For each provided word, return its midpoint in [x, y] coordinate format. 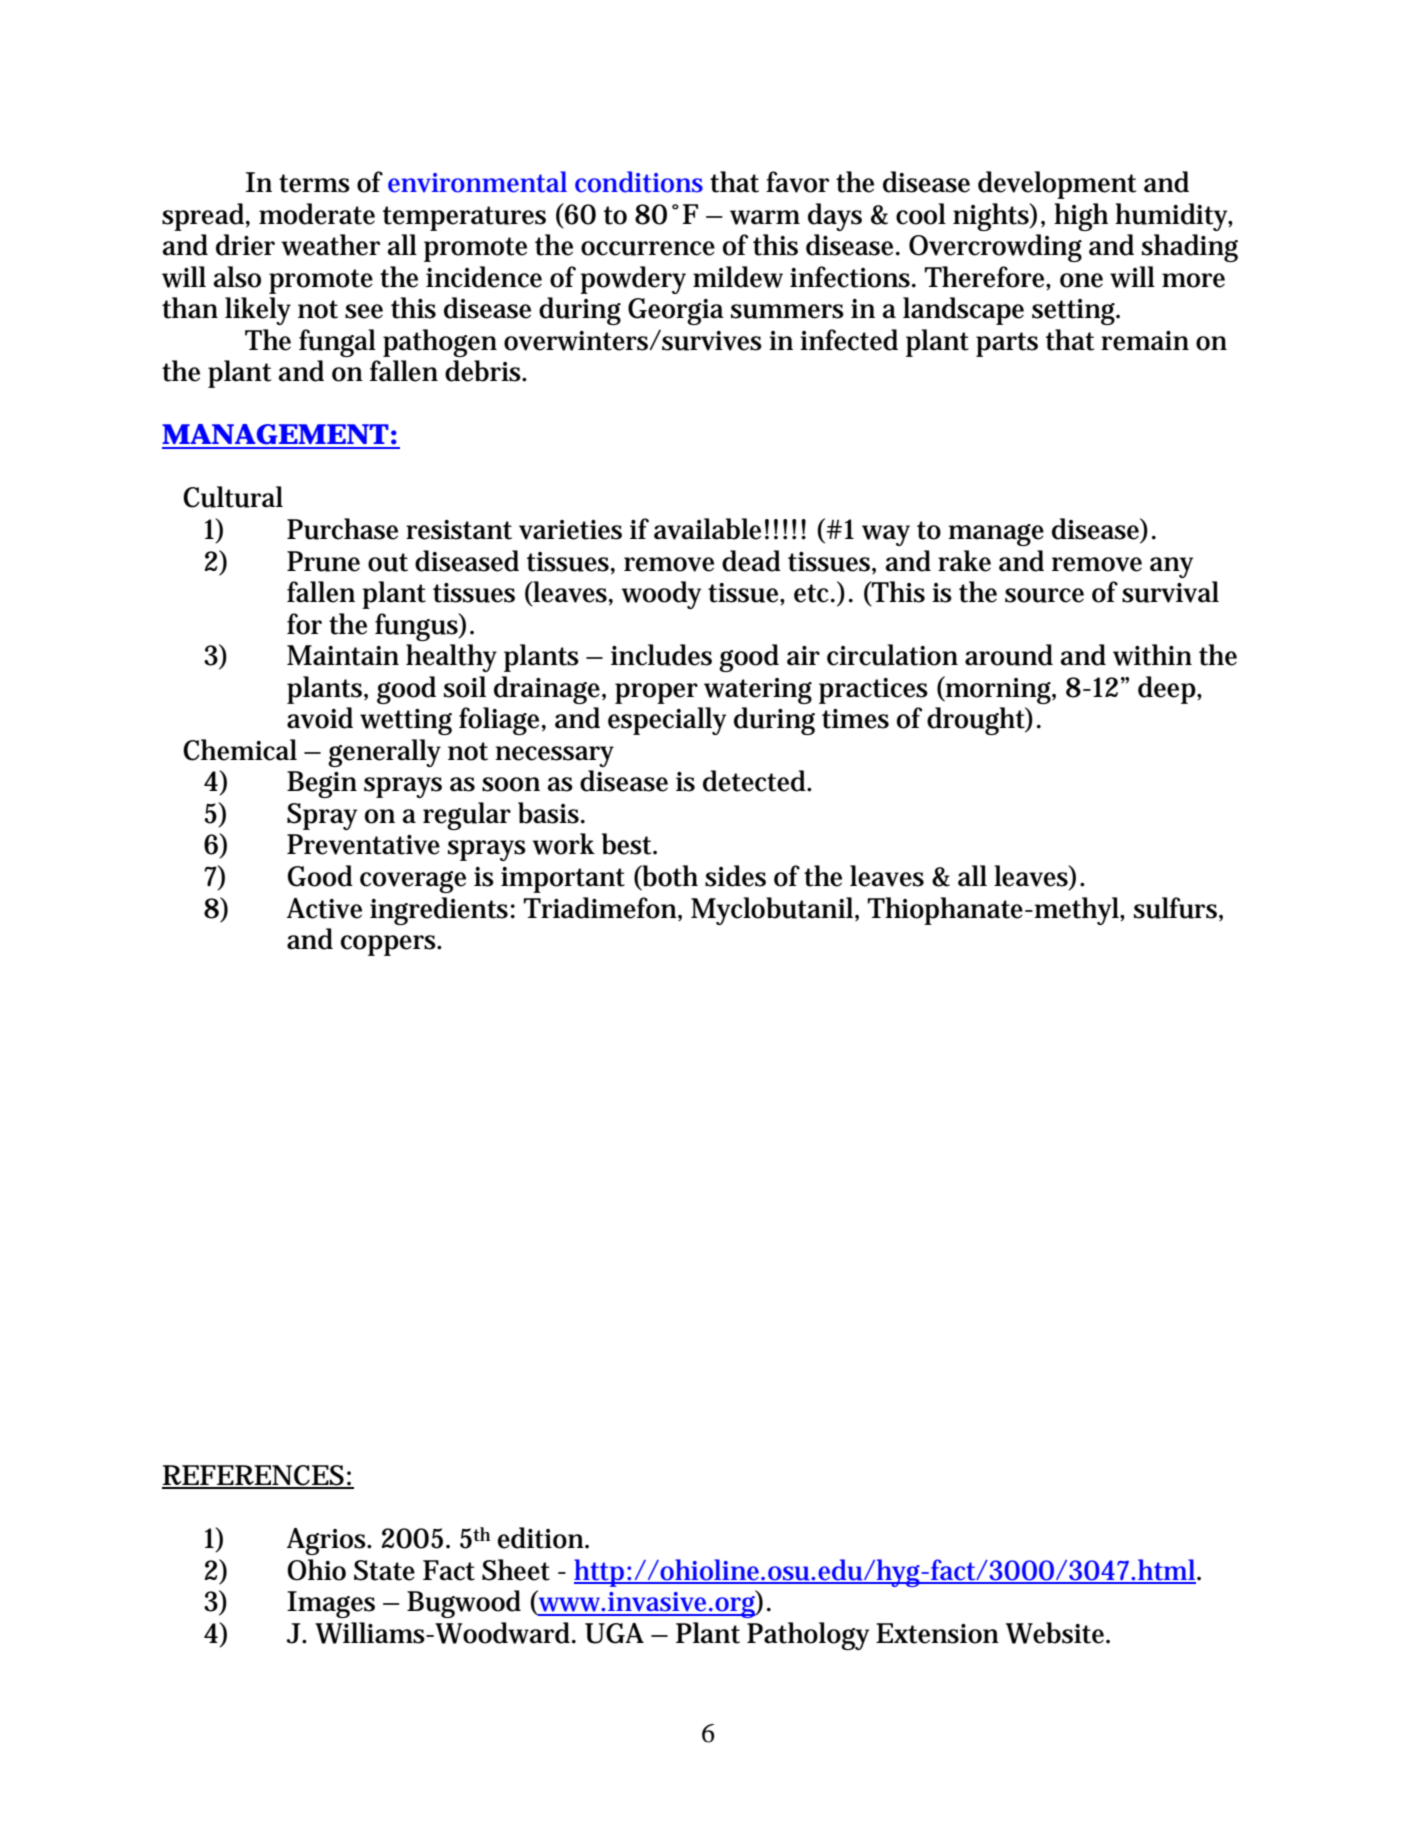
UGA [614, 1633]
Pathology [808, 1636]
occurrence [648, 248]
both [669, 876]
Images [331, 1604]
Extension [937, 1633]
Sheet [516, 1570]
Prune [323, 561]
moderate [317, 214]
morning [1000, 690]
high [1081, 217]
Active [324, 908]
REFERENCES [254, 1476]
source [1044, 595]
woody [661, 595]
